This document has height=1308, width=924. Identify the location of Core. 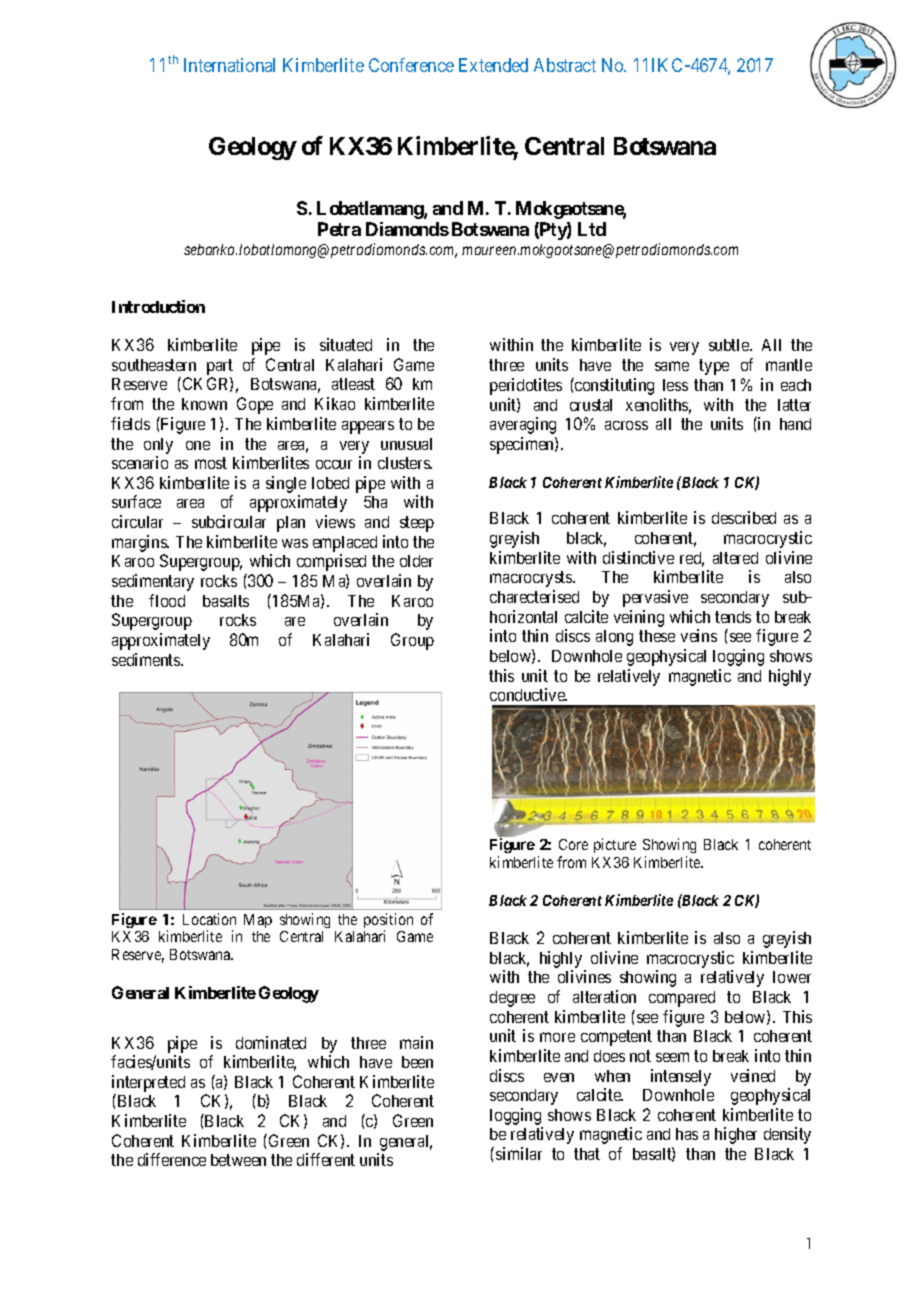
(573, 844).
